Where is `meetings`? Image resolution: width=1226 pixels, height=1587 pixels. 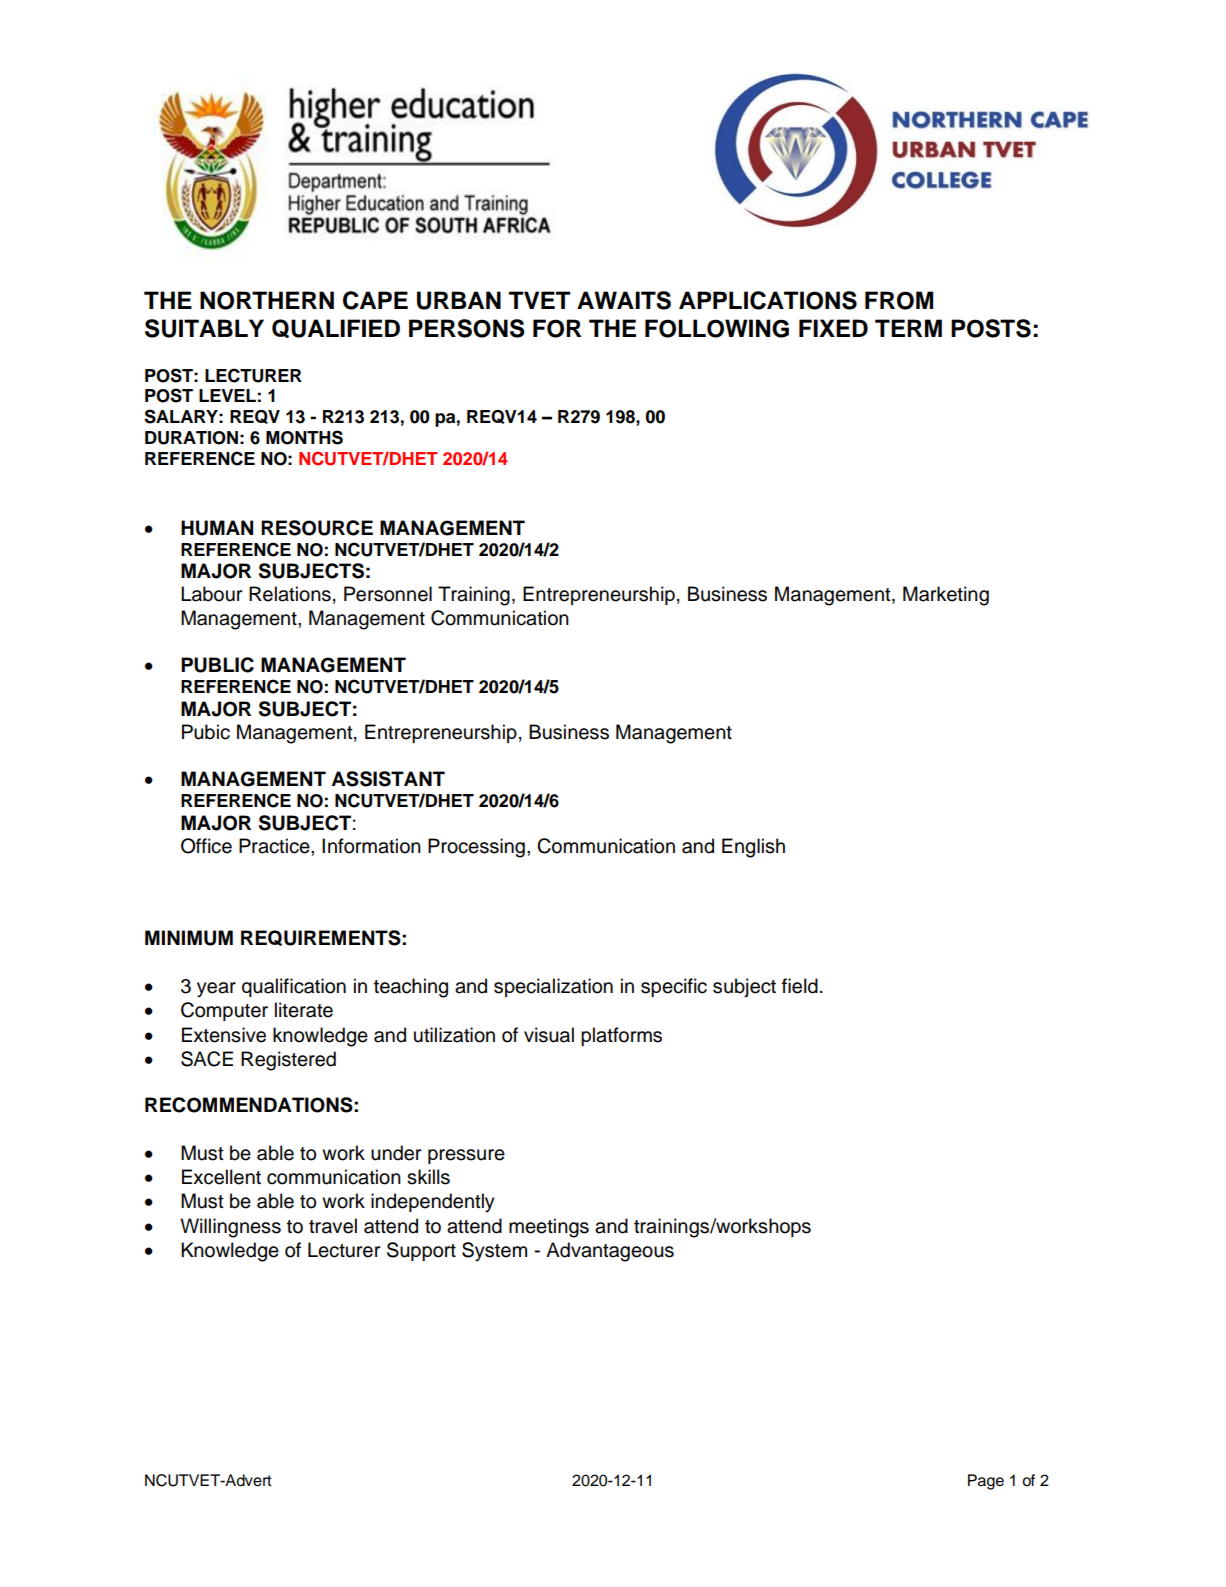 meetings is located at coordinates (549, 1228).
